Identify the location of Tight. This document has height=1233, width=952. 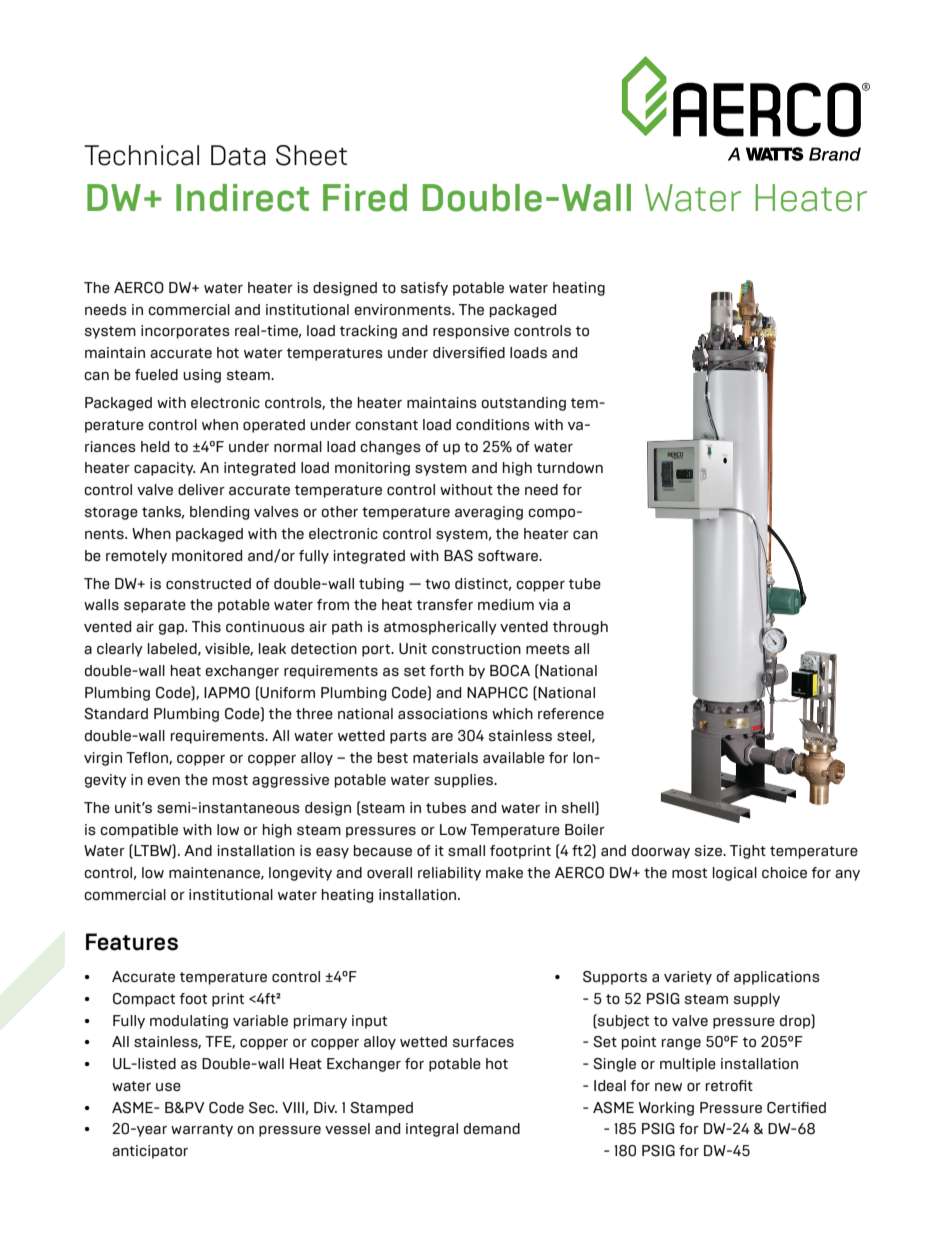
(748, 852).
